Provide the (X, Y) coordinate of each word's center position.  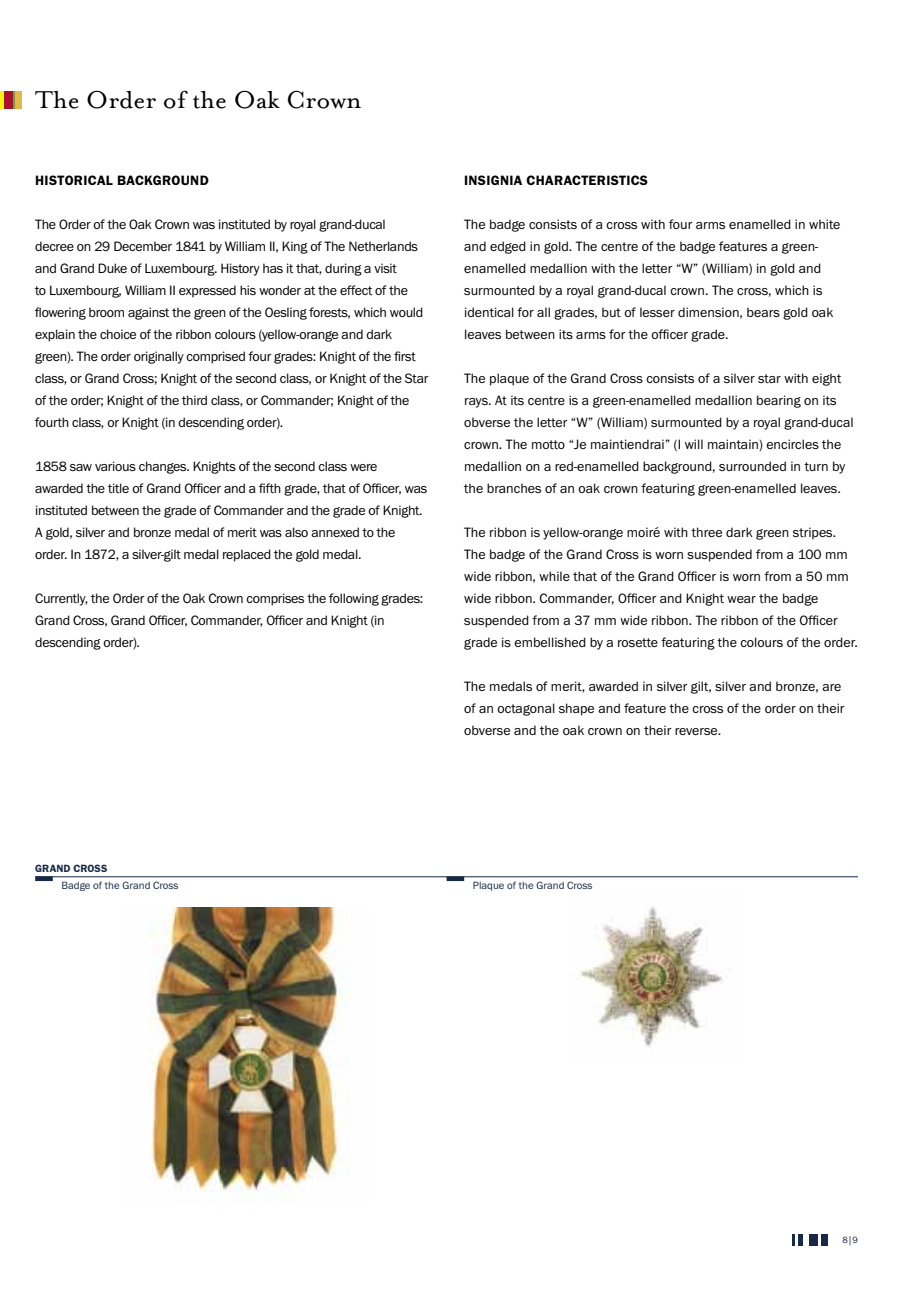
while (554, 576)
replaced (247, 555)
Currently (61, 599)
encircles (792, 444)
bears (763, 312)
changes (164, 467)
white (824, 224)
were (363, 467)
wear (741, 599)
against (149, 313)
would (406, 312)
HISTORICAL (74, 180)
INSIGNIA (493, 180)
